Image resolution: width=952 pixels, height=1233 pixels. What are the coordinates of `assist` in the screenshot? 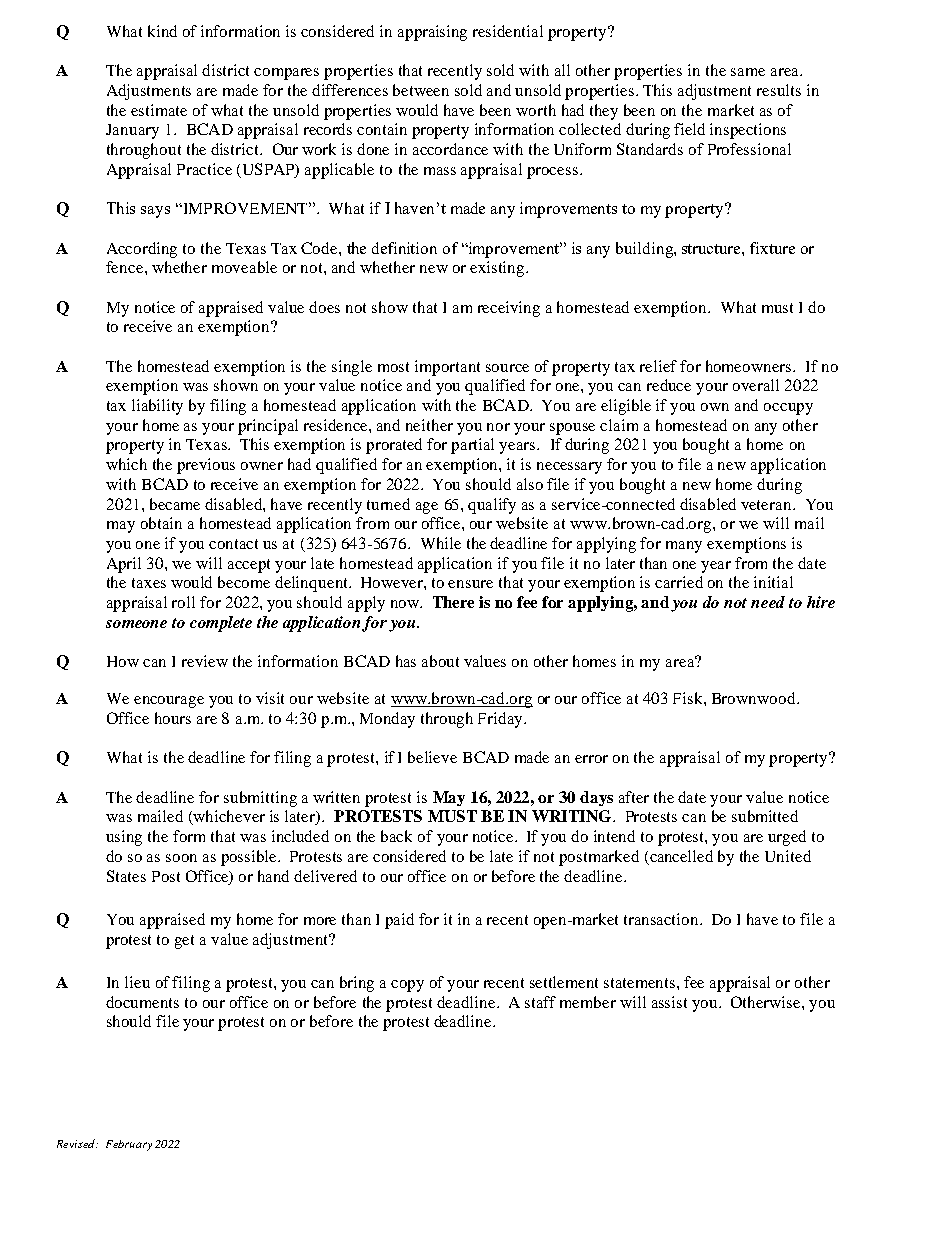 It's located at (669, 1002).
